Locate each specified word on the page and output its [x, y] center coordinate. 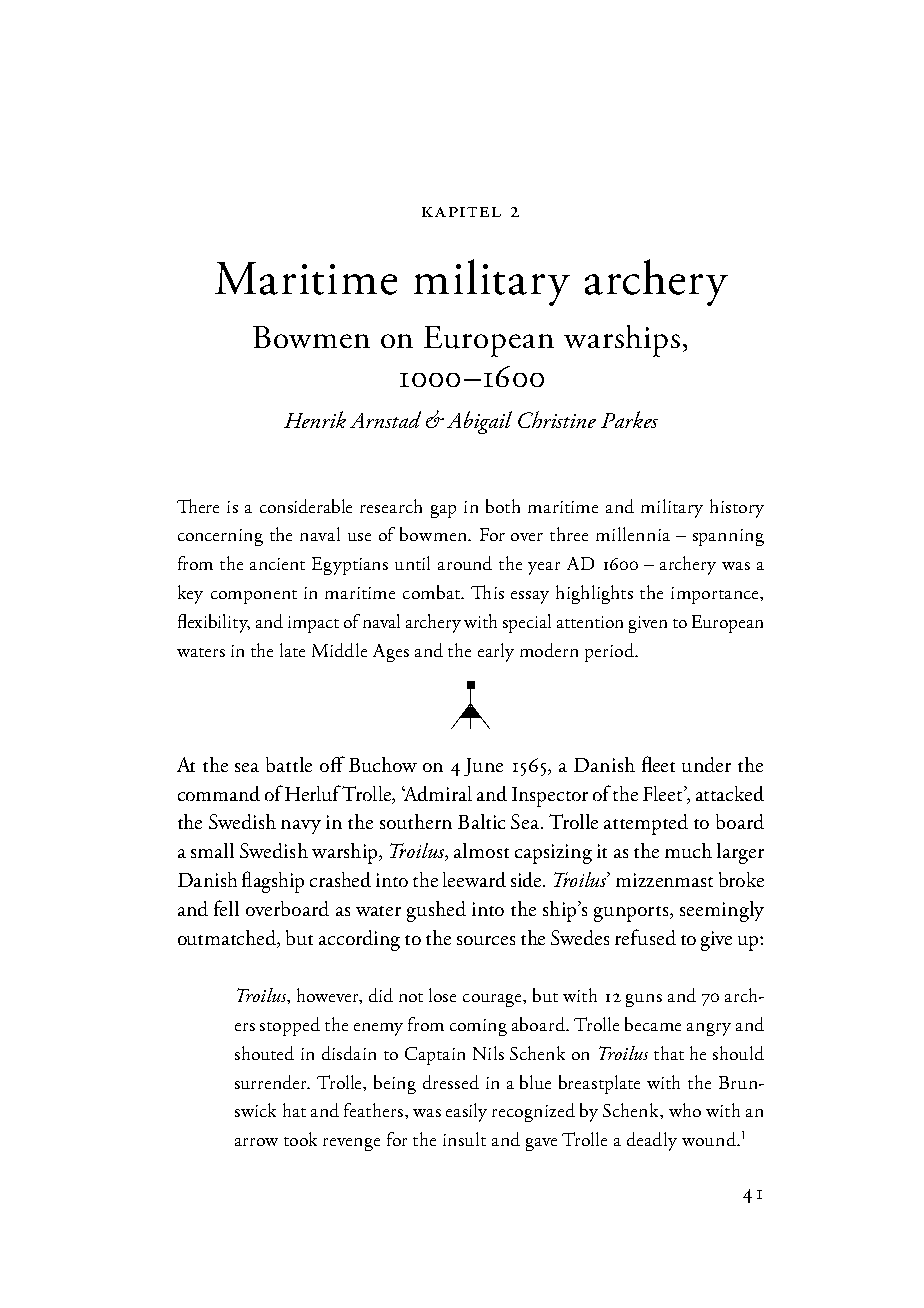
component [254, 597]
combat [432, 592]
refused [645, 937]
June [483, 767]
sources [486, 940]
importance [716, 595]
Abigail [479, 422]
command [219, 793]
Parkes [629, 419]
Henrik [315, 419]
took [300, 1139]
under [706, 764]
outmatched [228, 939]
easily [466, 1112]
